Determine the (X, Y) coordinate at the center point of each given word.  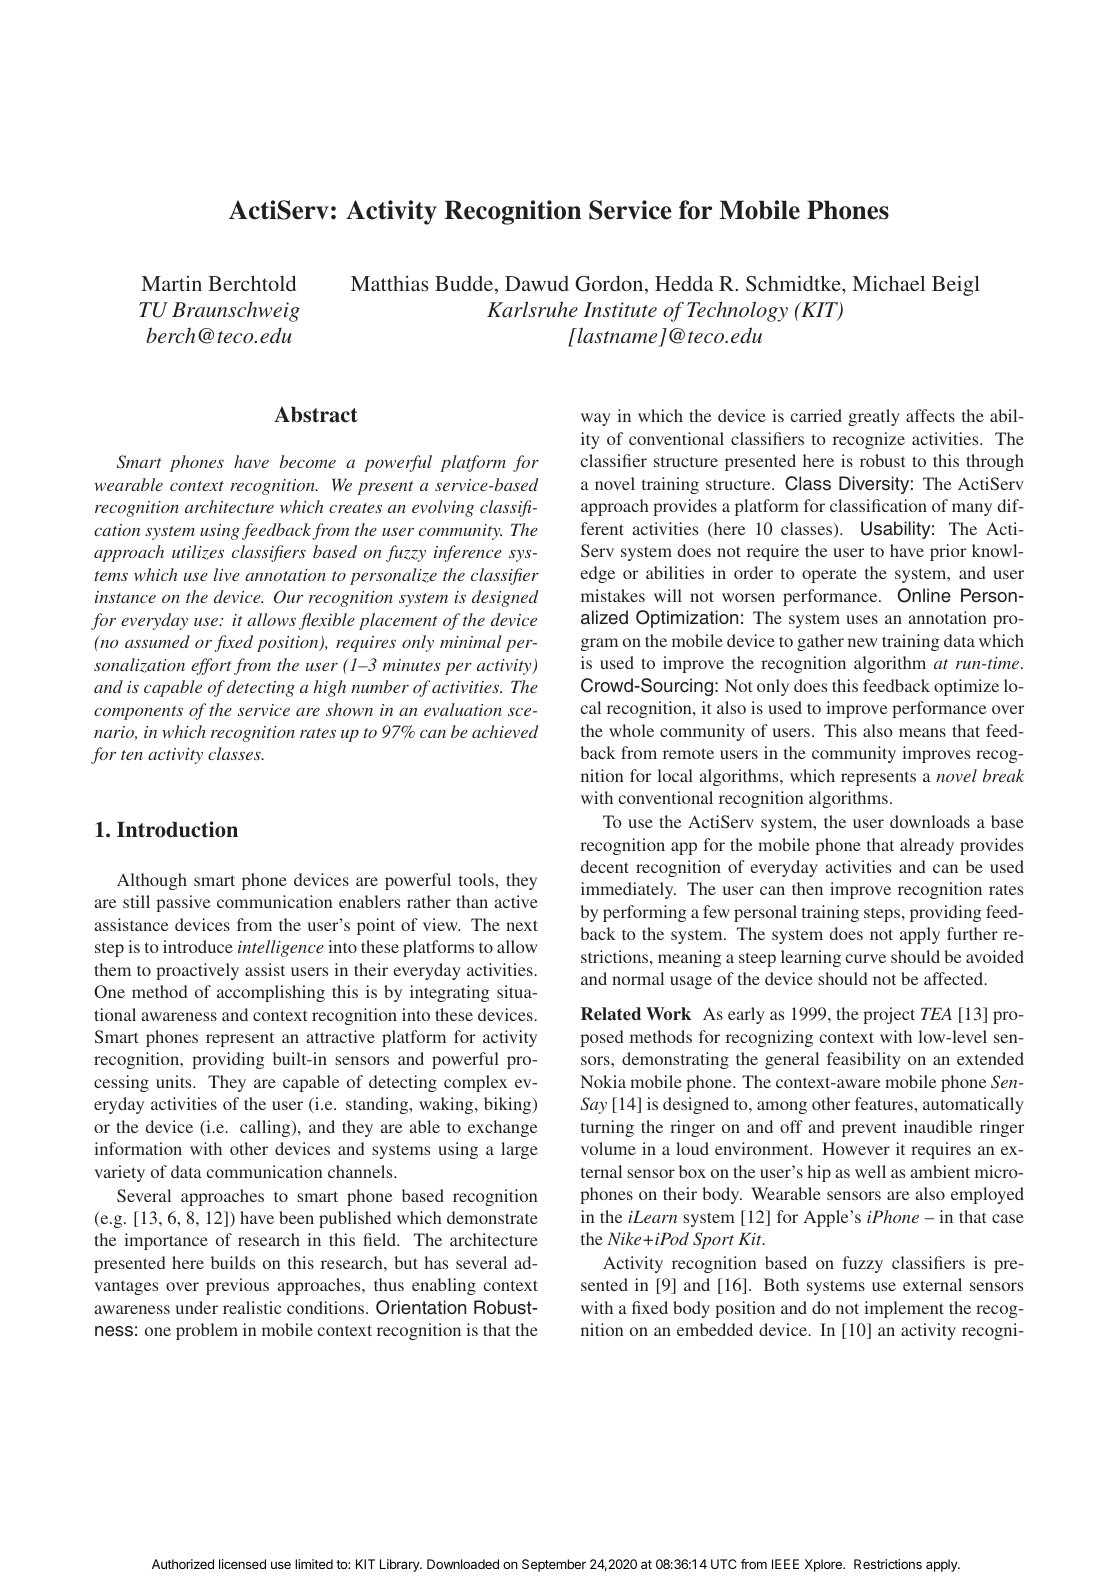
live (227, 574)
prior (948, 552)
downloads (930, 821)
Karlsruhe (532, 309)
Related (611, 1013)
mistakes (613, 595)
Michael (888, 283)
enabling (444, 1286)
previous (237, 1286)
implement (904, 1309)
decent (605, 866)
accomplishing (271, 993)
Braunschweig (236, 312)
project (889, 1015)
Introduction (177, 829)
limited (314, 1564)
